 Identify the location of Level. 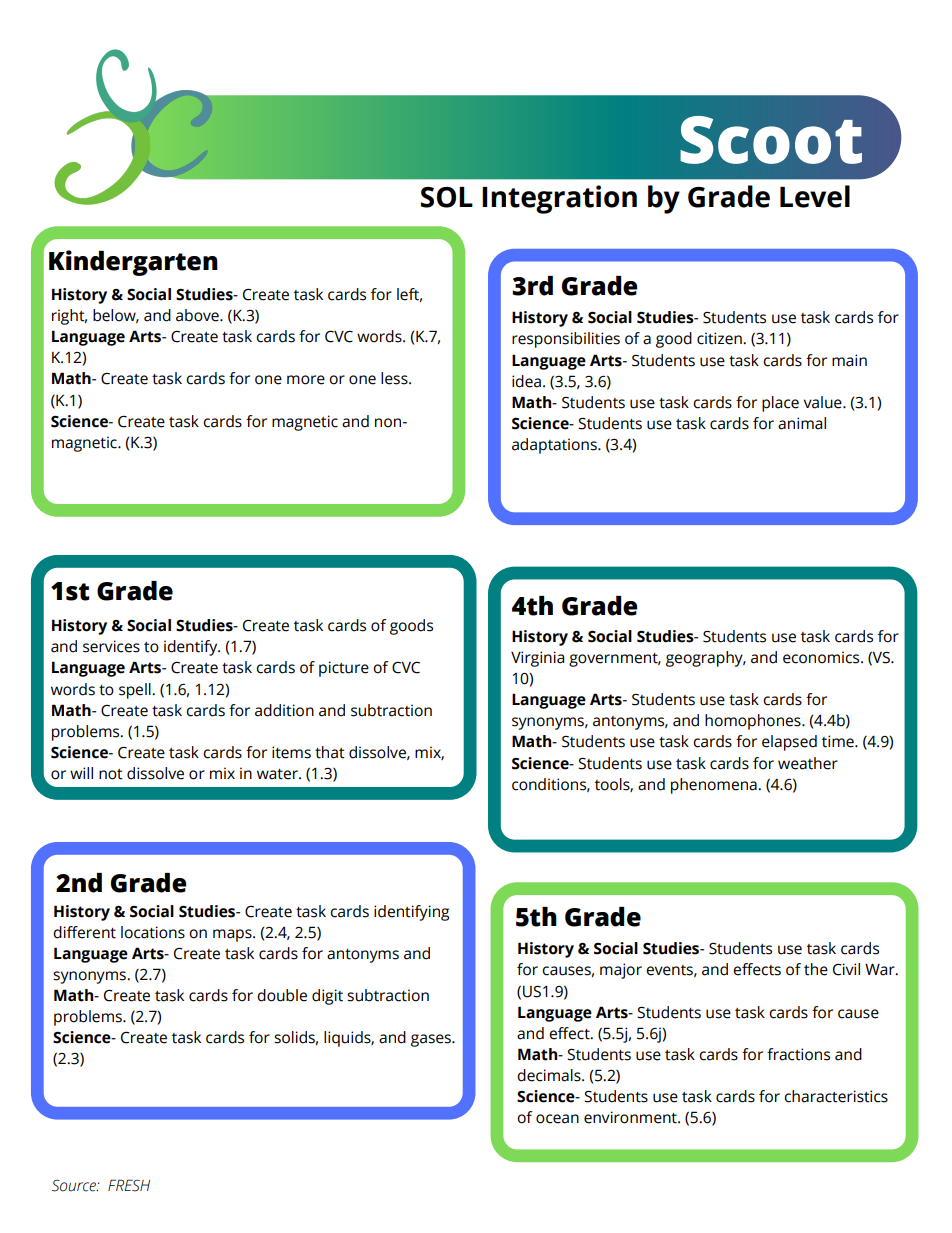
(815, 196).
